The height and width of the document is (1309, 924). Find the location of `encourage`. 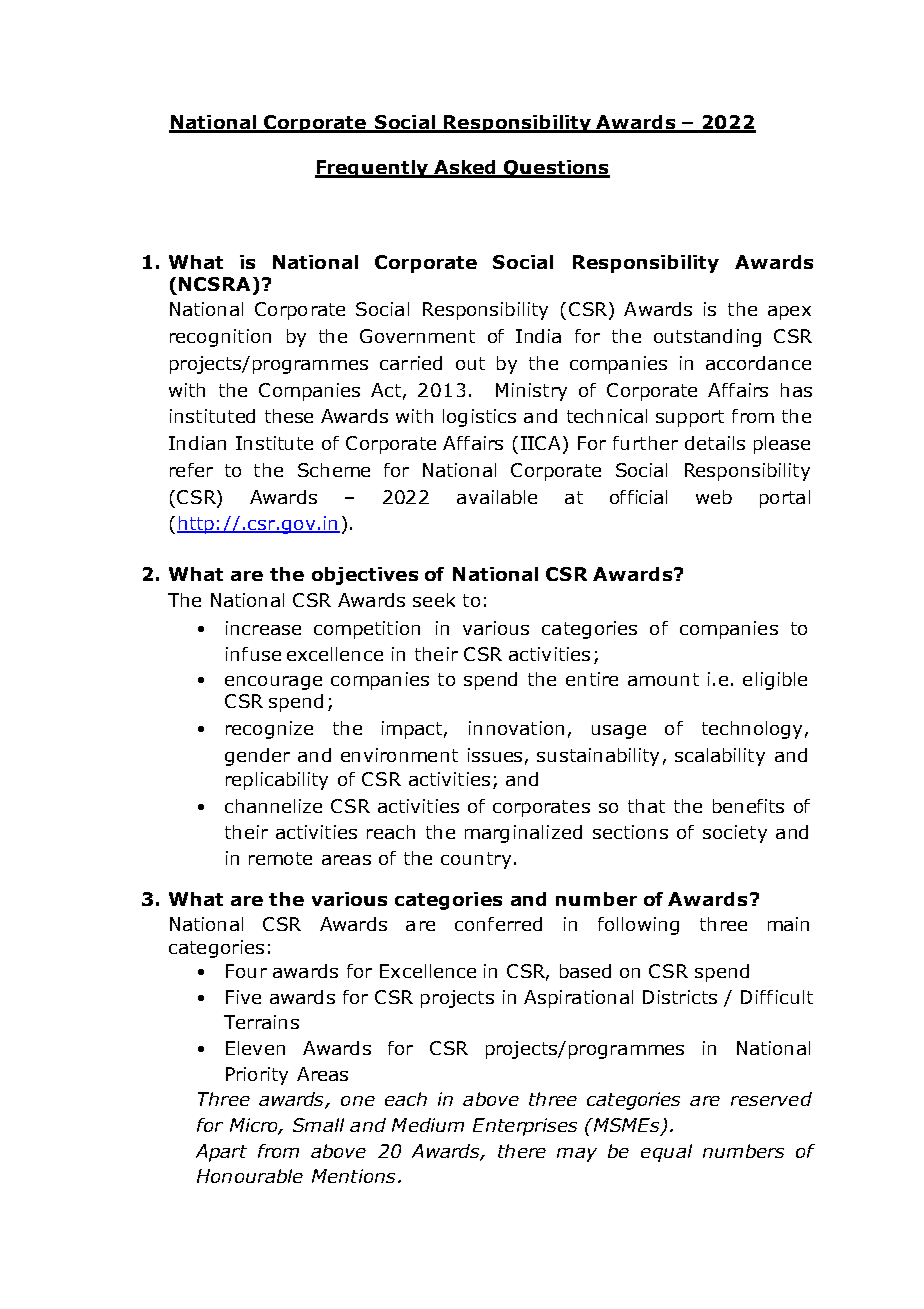

encourage is located at coordinates (273, 683).
